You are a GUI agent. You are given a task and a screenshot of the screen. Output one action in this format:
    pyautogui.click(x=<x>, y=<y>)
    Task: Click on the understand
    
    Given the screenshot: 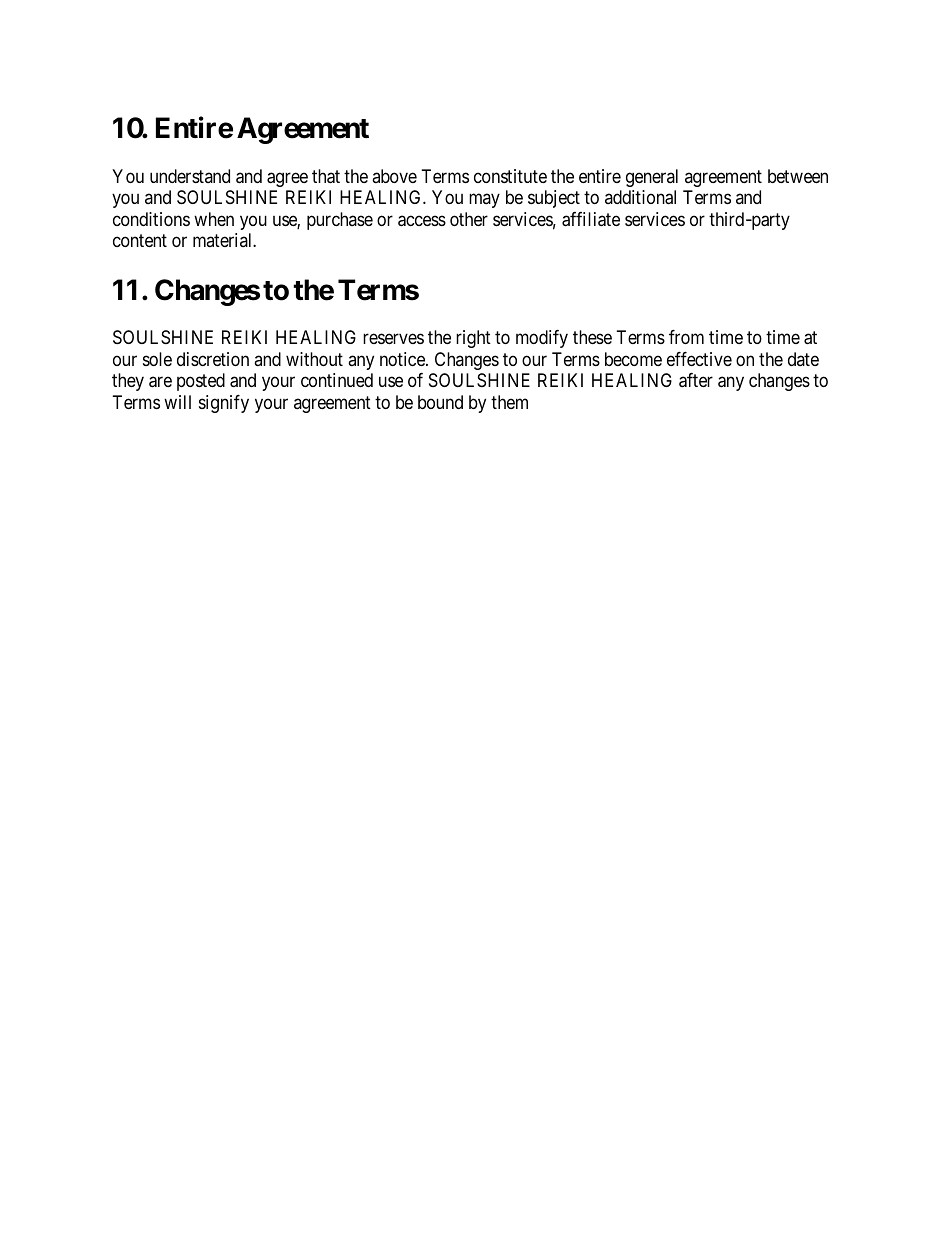 What is the action you would take?
    pyautogui.click(x=190, y=176)
